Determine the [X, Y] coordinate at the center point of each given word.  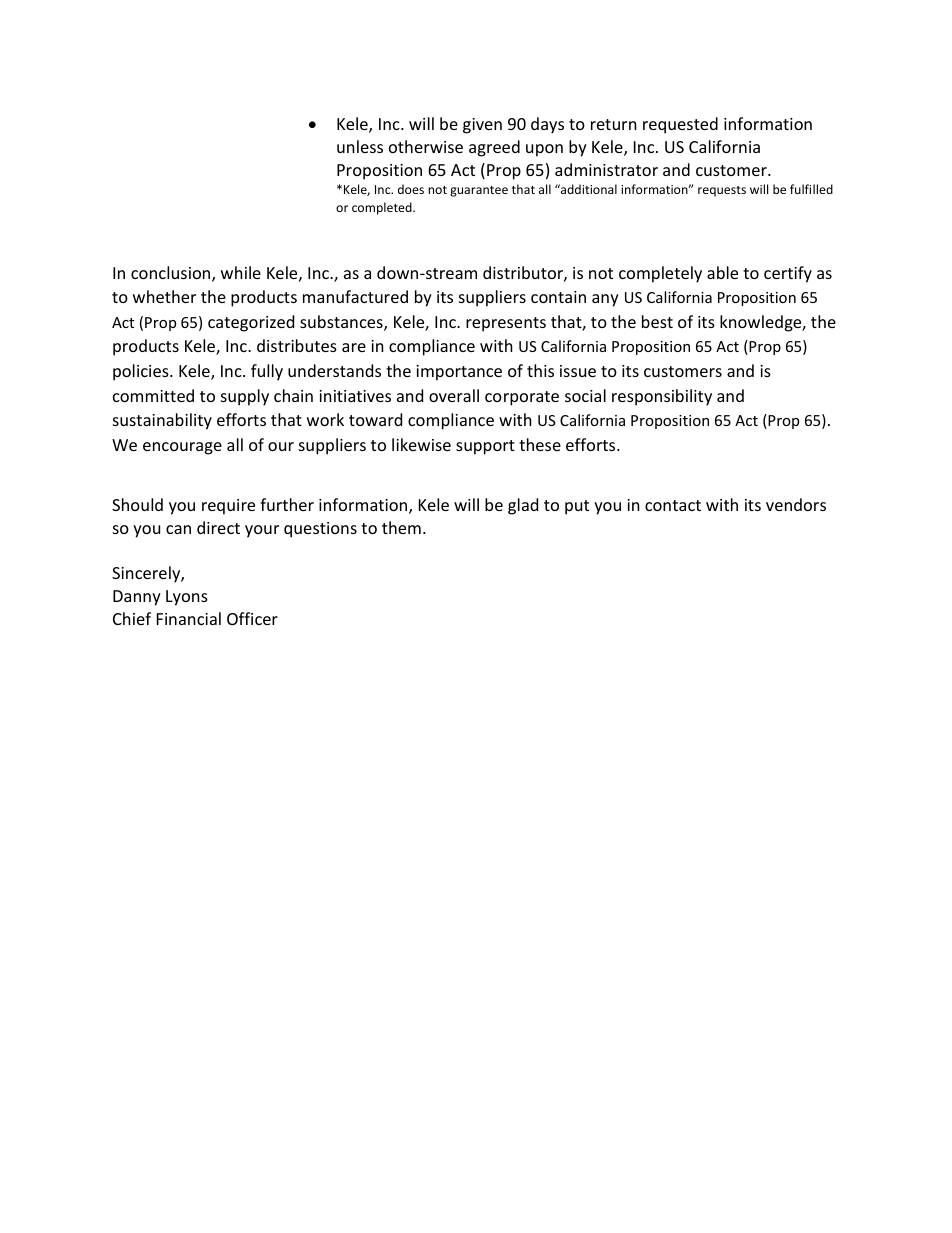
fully [267, 372]
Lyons [187, 598]
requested [680, 125]
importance [459, 373]
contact [673, 505]
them [401, 527]
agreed [494, 148]
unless [360, 146]
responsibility [662, 397]
